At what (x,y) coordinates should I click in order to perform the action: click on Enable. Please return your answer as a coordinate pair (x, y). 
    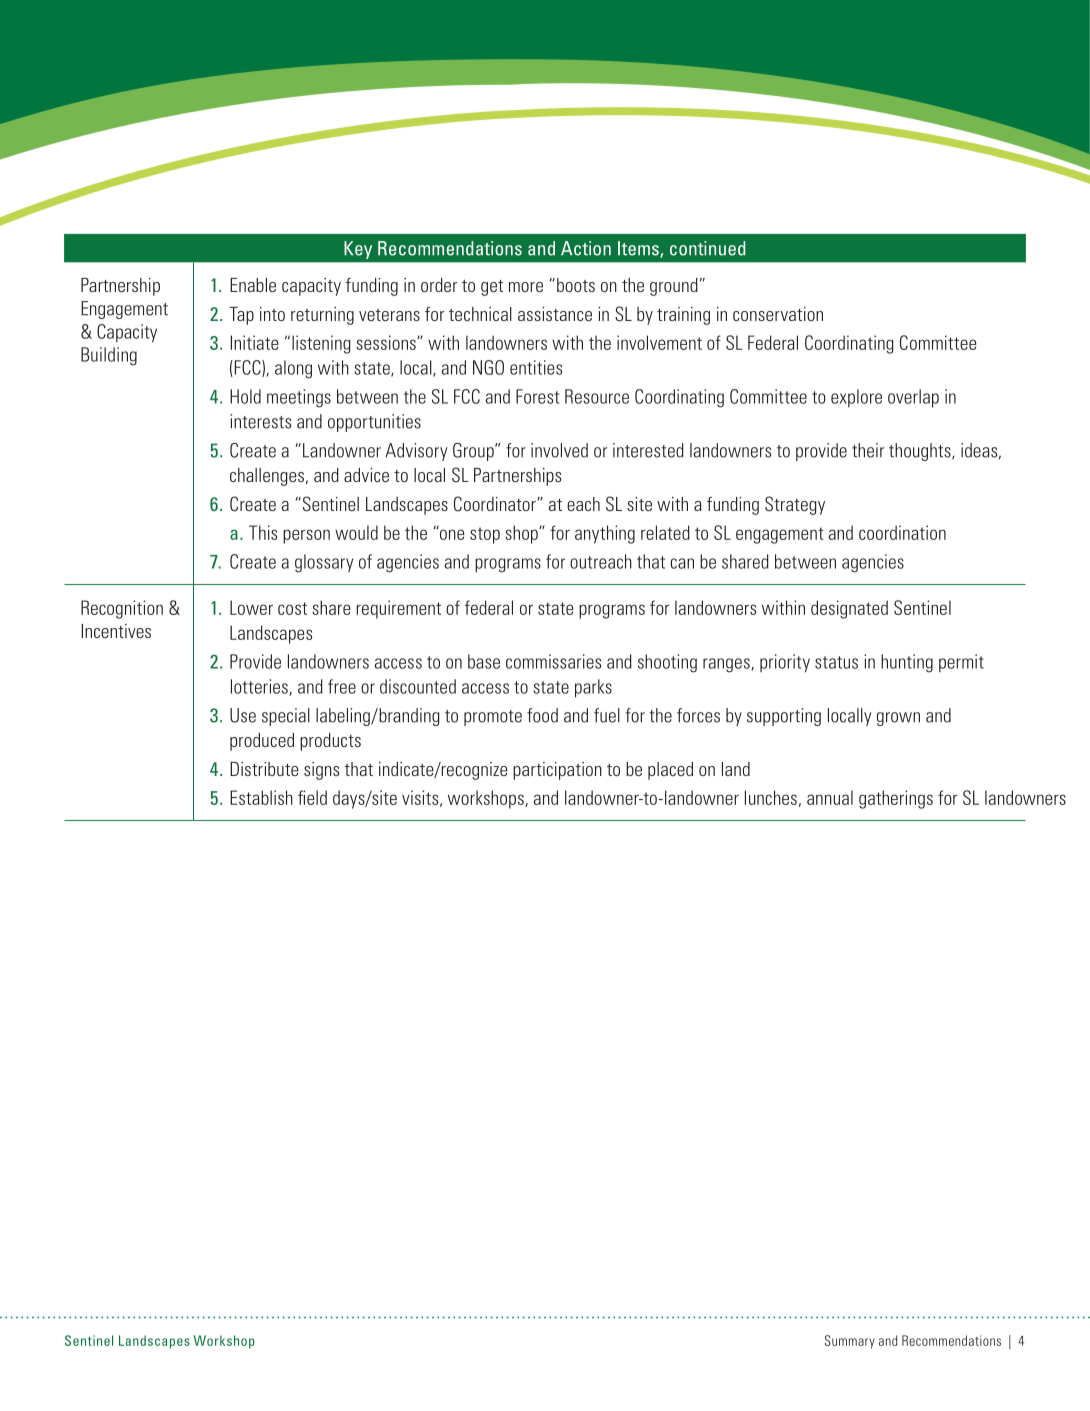
    Looking at the image, I should click on (253, 285).
